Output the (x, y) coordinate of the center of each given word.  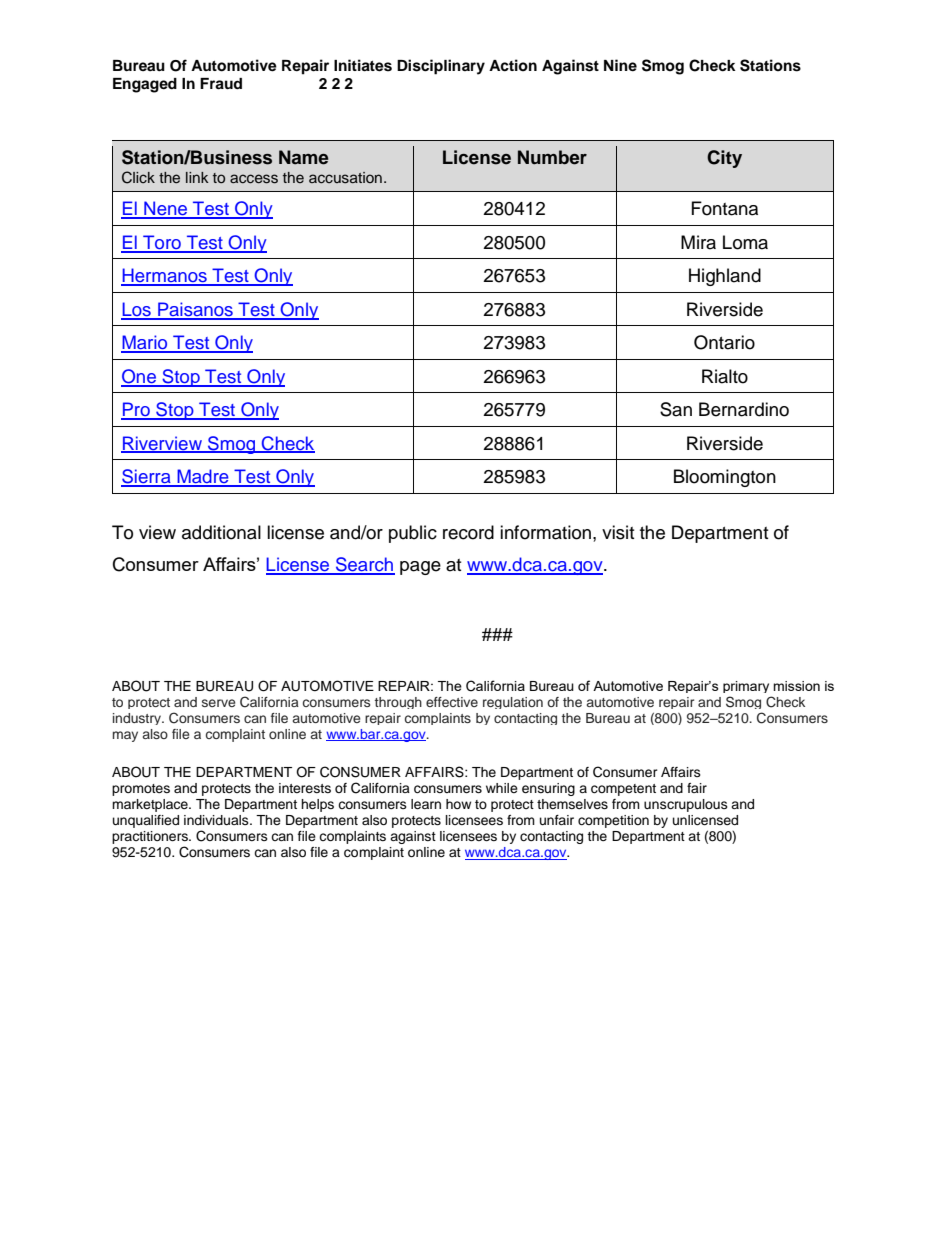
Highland (725, 277)
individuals (217, 820)
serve (219, 703)
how (458, 804)
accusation (345, 178)
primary (746, 687)
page (420, 568)
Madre (203, 477)
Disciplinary (441, 67)
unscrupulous (686, 805)
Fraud (221, 84)
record (468, 532)
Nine (620, 65)
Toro (162, 243)
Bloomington (725, 478)
